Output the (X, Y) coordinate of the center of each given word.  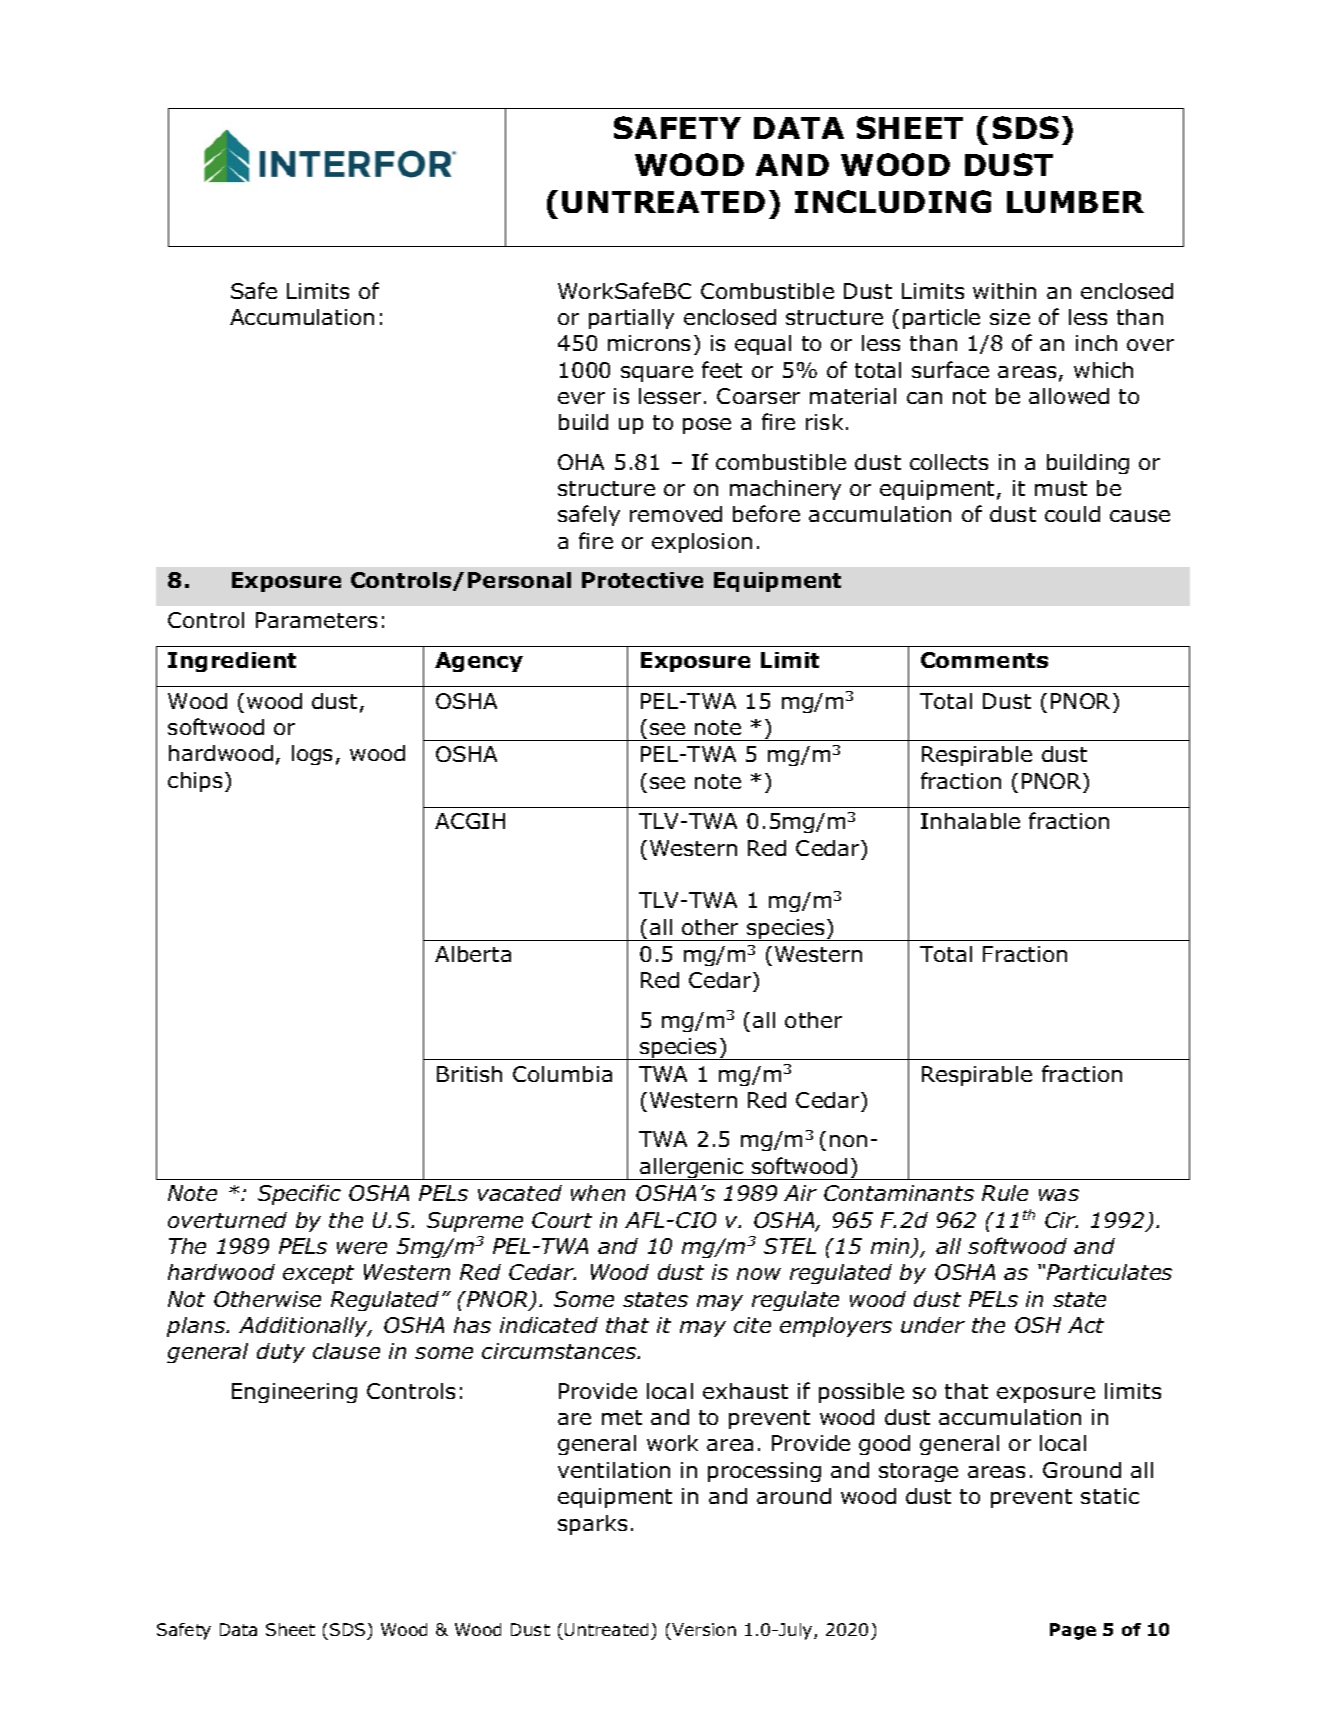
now (759, 1274)
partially (631, 319)
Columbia (562, 1074)
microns (649, 343)
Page (1073, 1631)
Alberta (473, 954)
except (318, 1274)
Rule (1005, 1193)
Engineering (294, 1393)
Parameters (316, 620)
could (1072, 514)
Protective (642, 580)
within (1004, 291)
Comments (984, 660)
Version (704, 1629)
